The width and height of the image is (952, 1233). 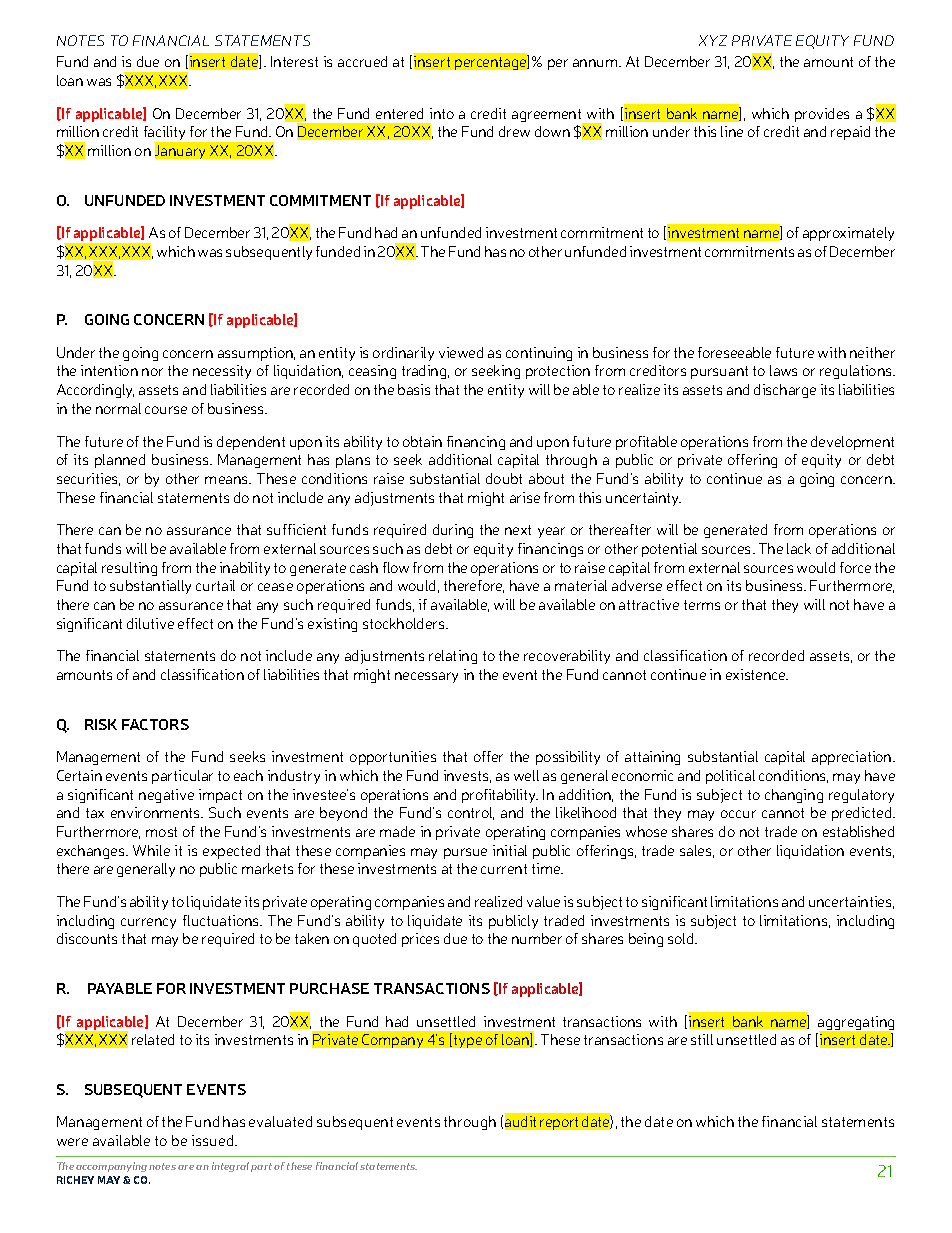 What do you see at coordinates (294, 61) in the image?
I see `Interest` at bounding box center [294, 61].
